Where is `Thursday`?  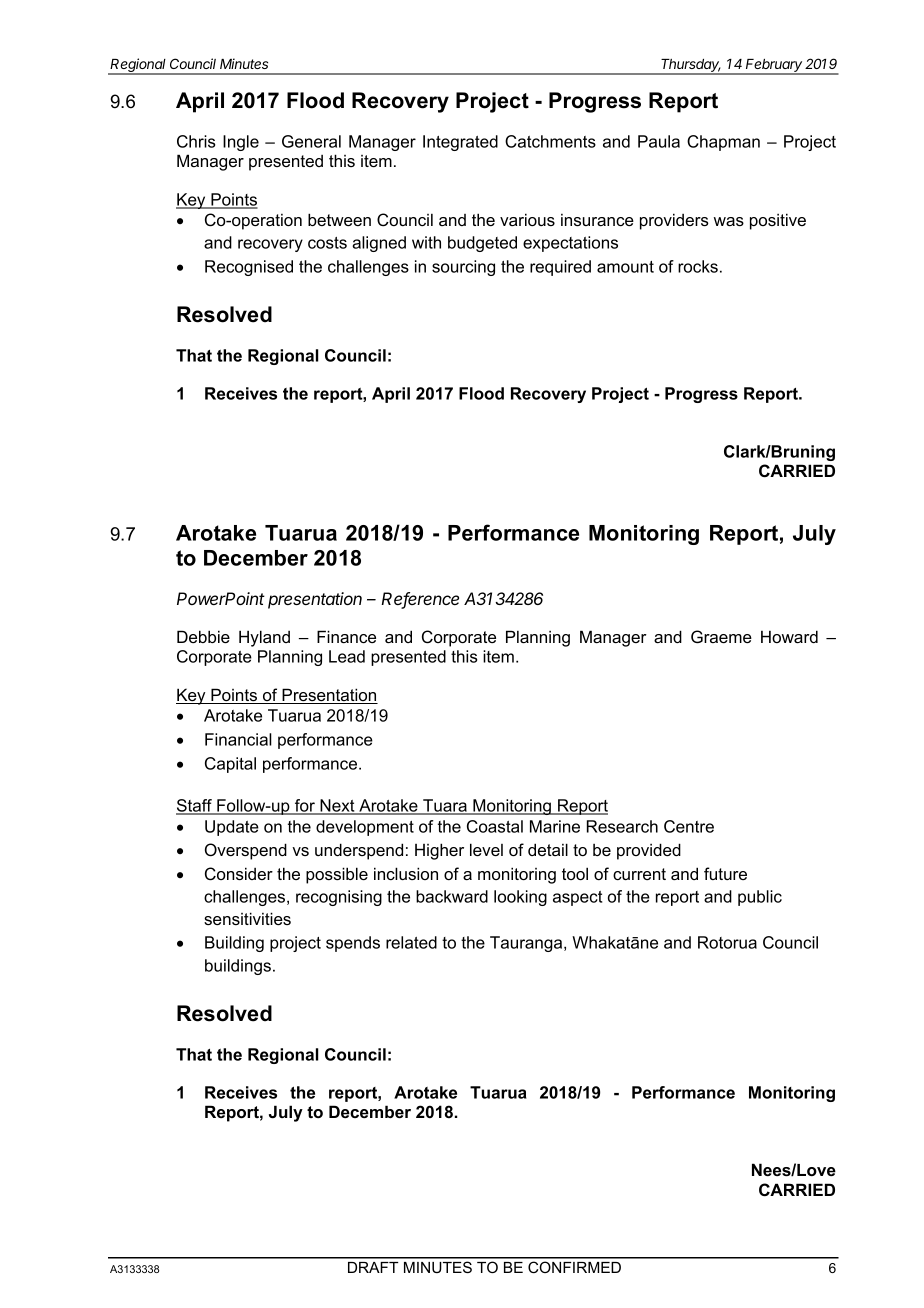 Thursday is located at coordinates (691, 67).
